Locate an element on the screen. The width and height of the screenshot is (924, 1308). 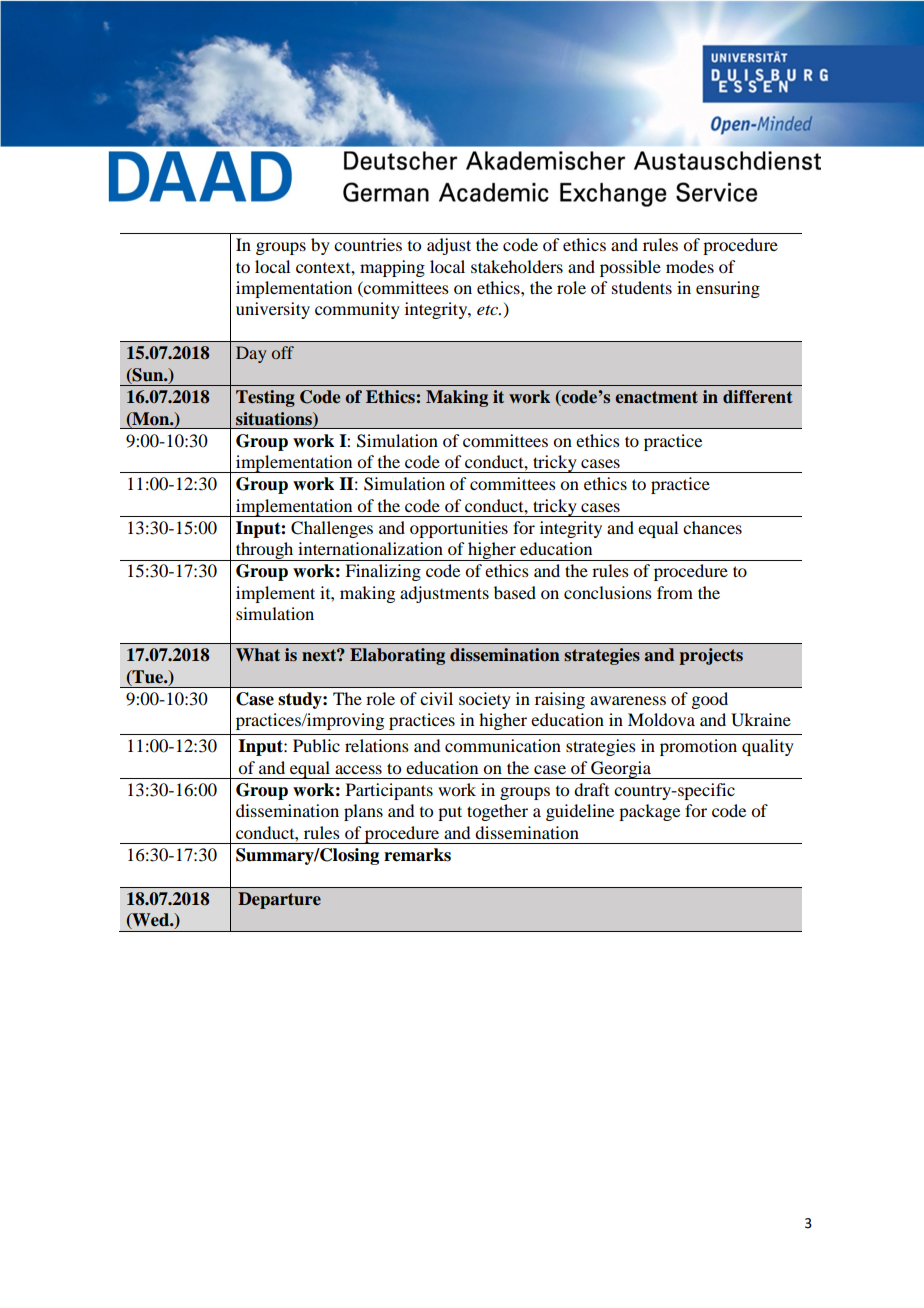
stakeholders is located at coordinates (517, 266).
